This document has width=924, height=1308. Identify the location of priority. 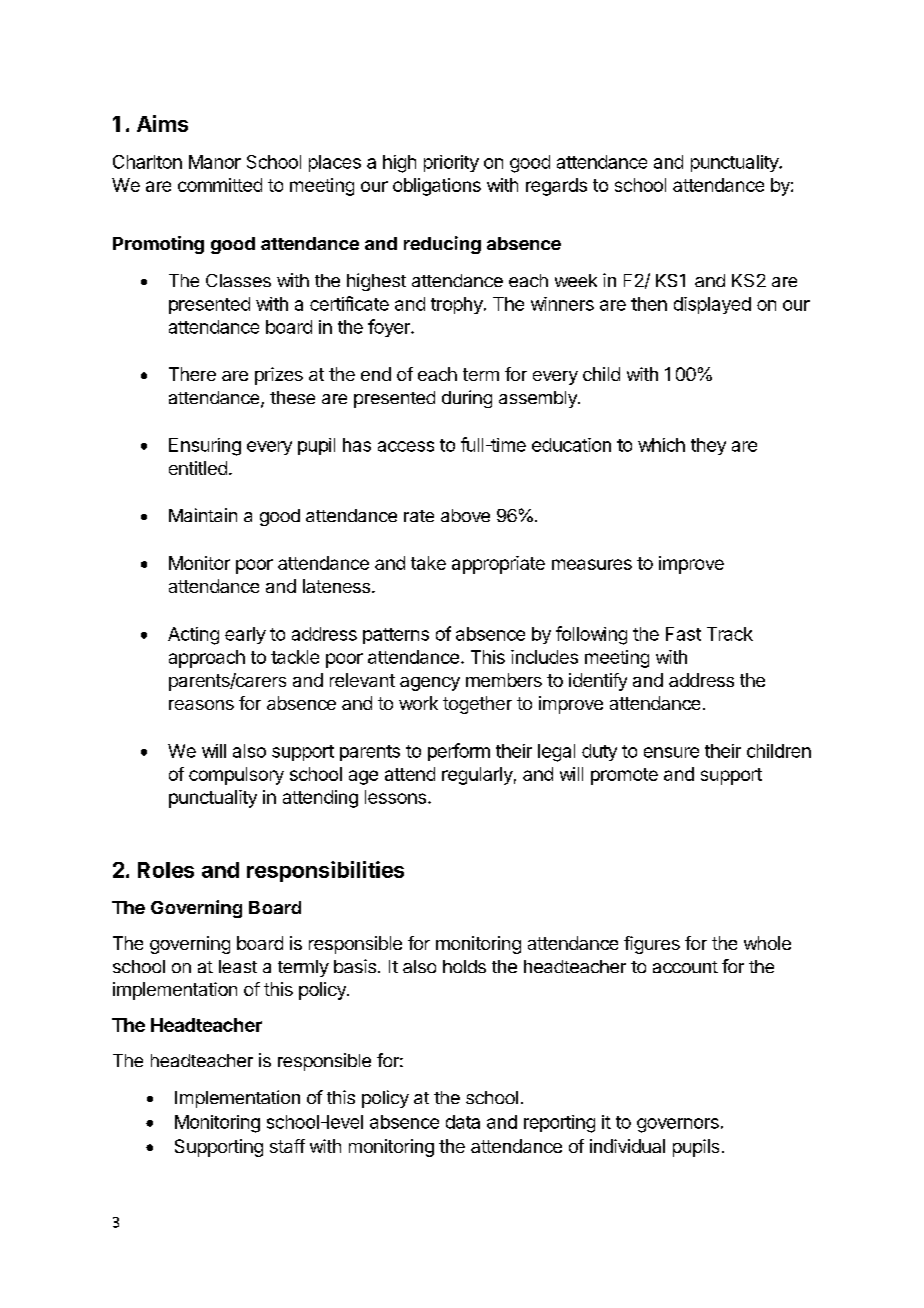
(451, 163).
